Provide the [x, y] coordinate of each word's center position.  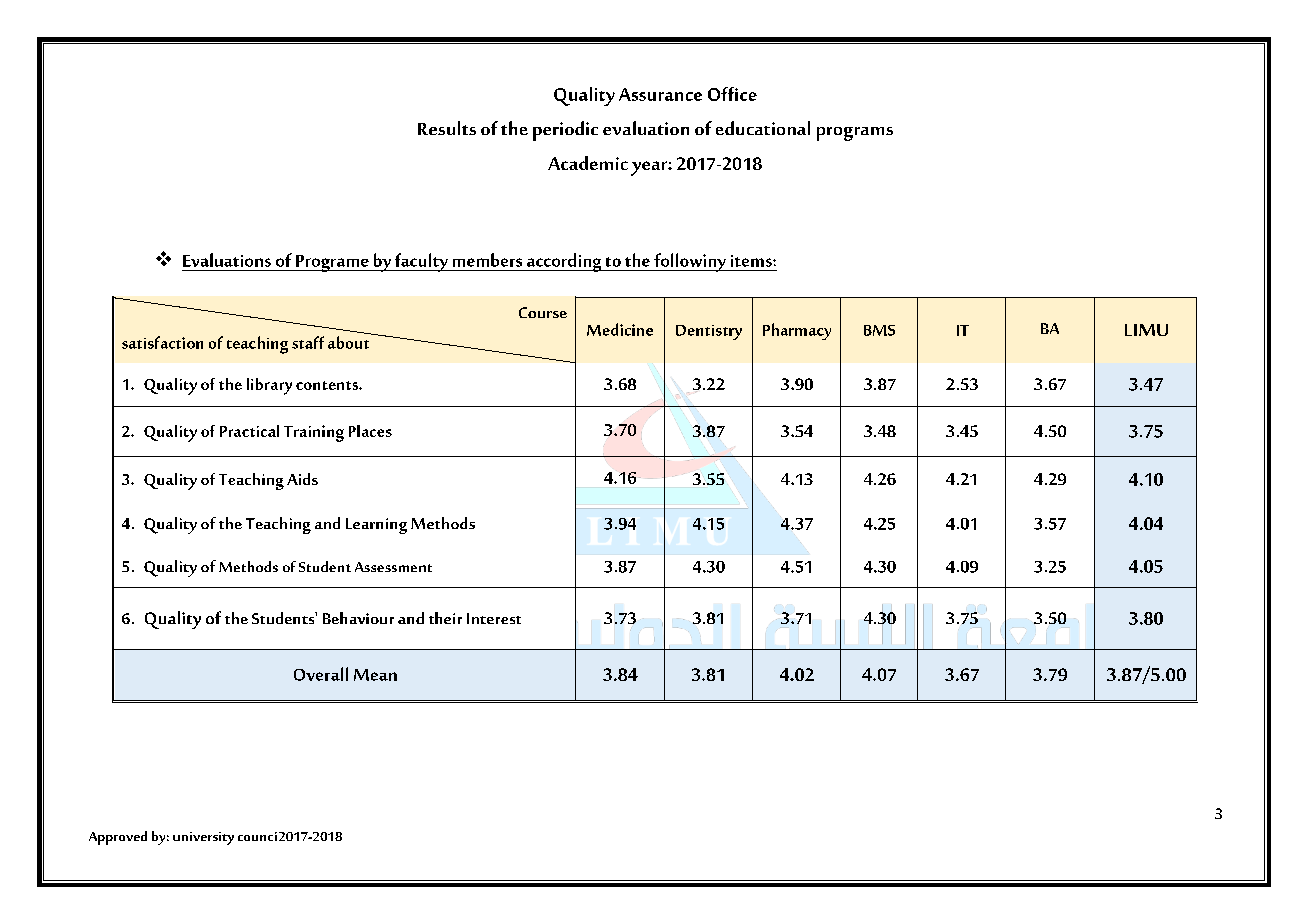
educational [763, 128]
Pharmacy [797, 331]
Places [370, 431]
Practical [249, 431]
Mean [375, 675]
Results [447, 128]
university [203, 838]
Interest [494, 618]
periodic [565, 131]
